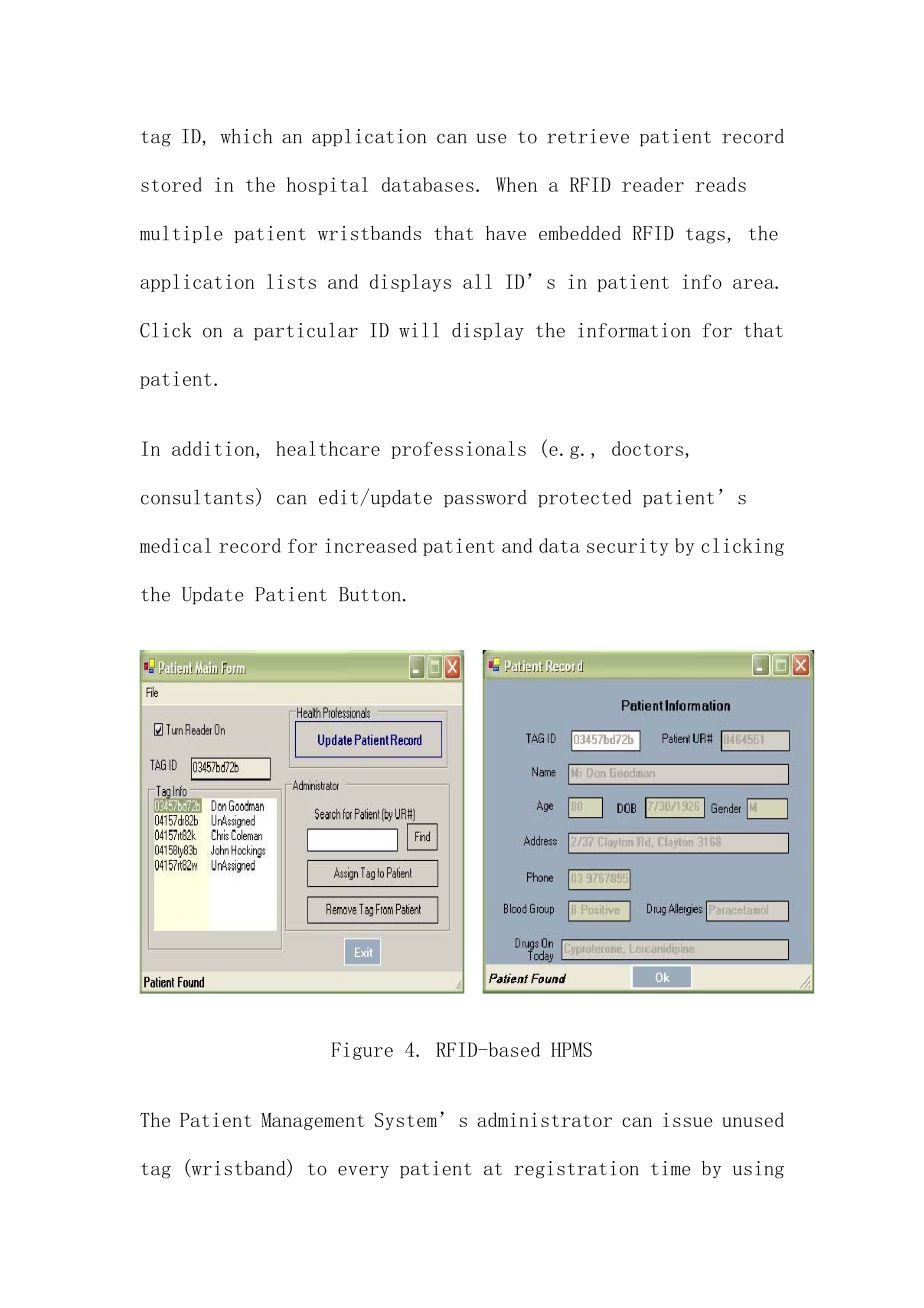  What do you see at coordinates (688, 1120) in the page?
I see `issue` at bounding box center [688, 1120].
